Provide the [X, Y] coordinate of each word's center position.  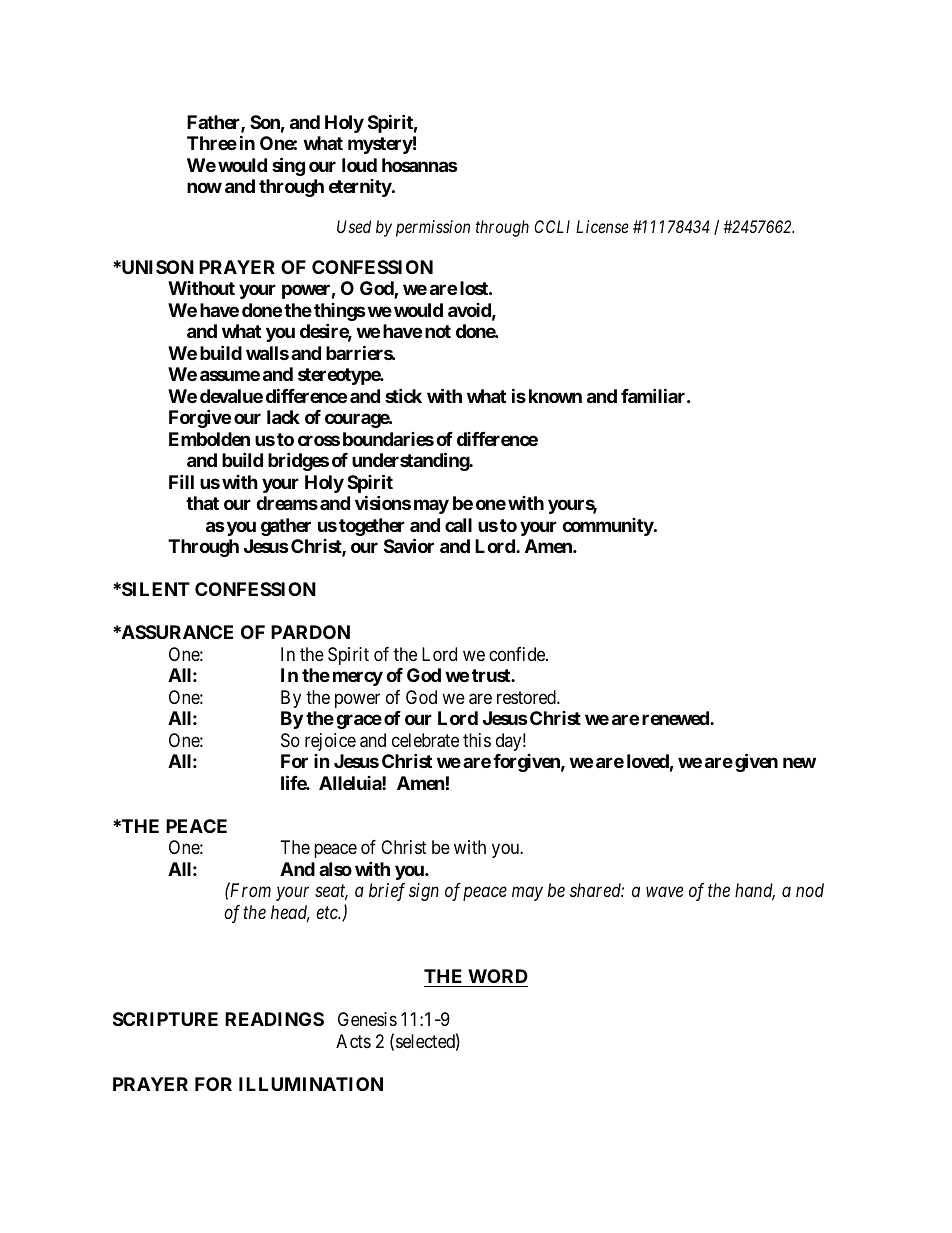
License [602, 226]
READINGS [274, 1019]
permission [433, 228]
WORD [498, 976]
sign [424, 892]
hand [755, 891]
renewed [676, 718]
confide [518, 654]
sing [288, 166]
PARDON [310, 632]
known [555, 396]
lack [283, 417]
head [290, 913]
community [608, 527]
